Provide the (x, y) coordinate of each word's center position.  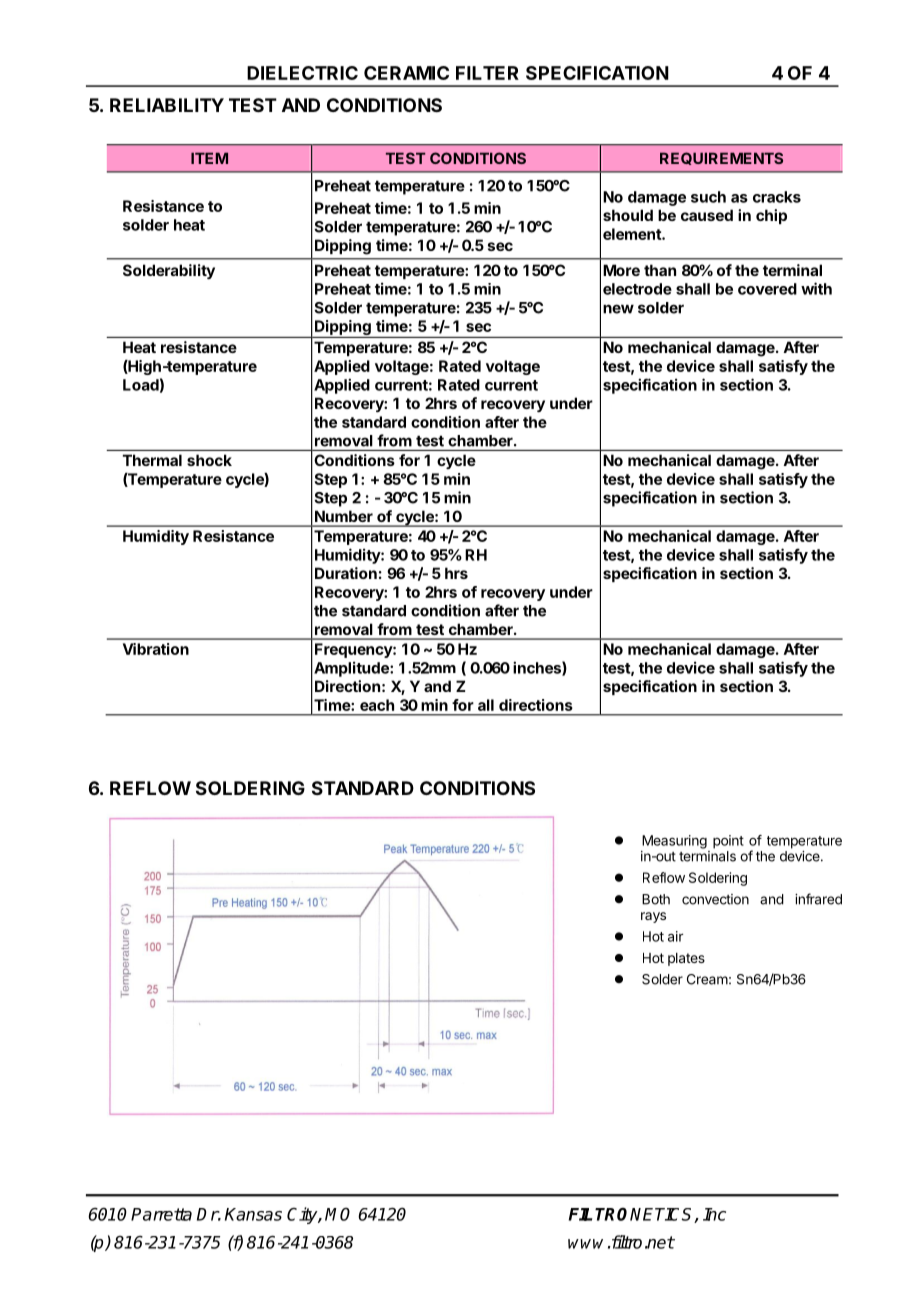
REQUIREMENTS (721, 158)
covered (767, 289)
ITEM (209, 158)
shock (209, 460)
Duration (346, 573)
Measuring (674, 842)
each (377, 705)
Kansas (253, 1214)
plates (686, 959)
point (728, 842)
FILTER (487, 73)
